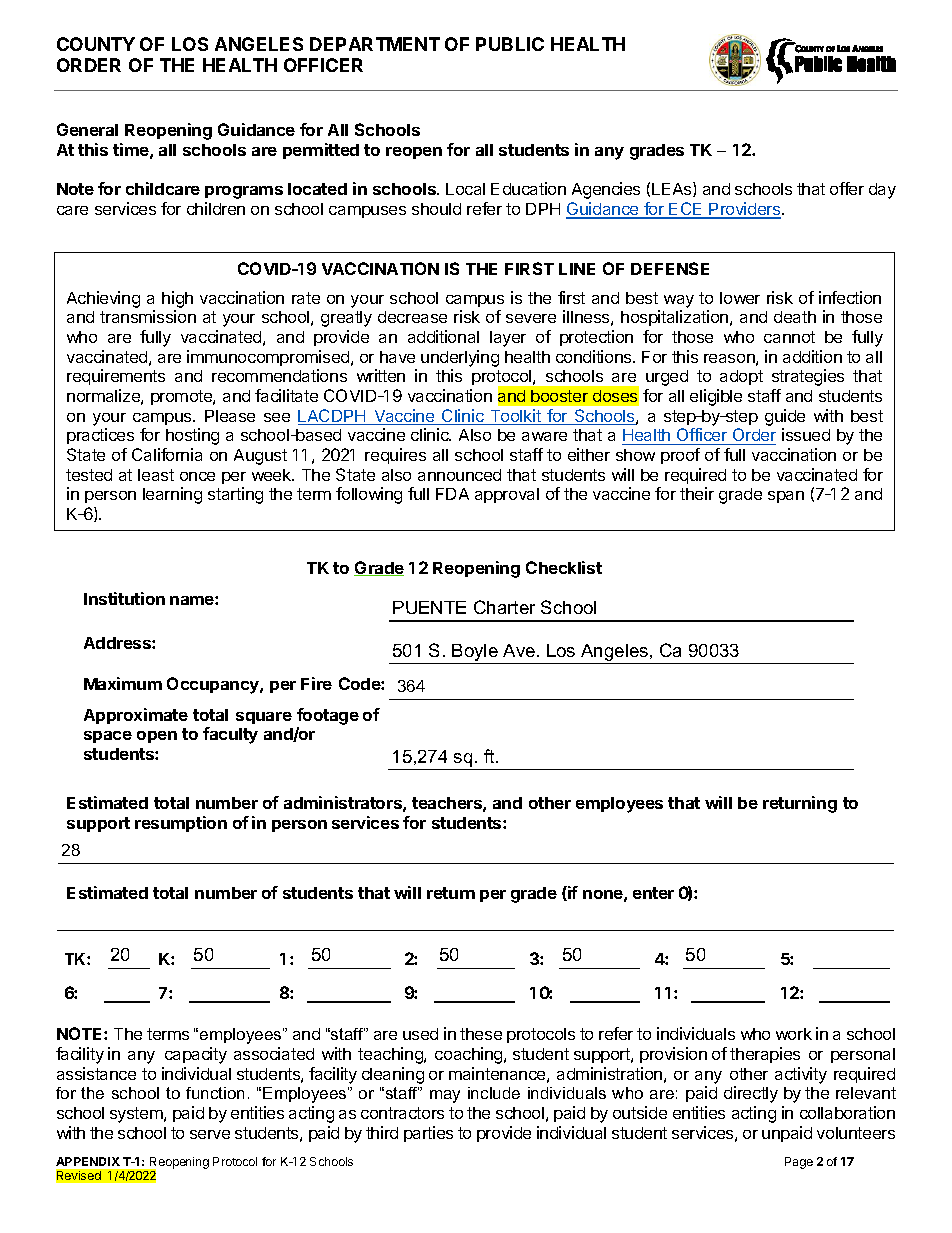 The width and height of the document is (952, 1233). What do you see at coordinates (494, 1093) in the document?
I see `include` at bounding box center [494, 1093].
